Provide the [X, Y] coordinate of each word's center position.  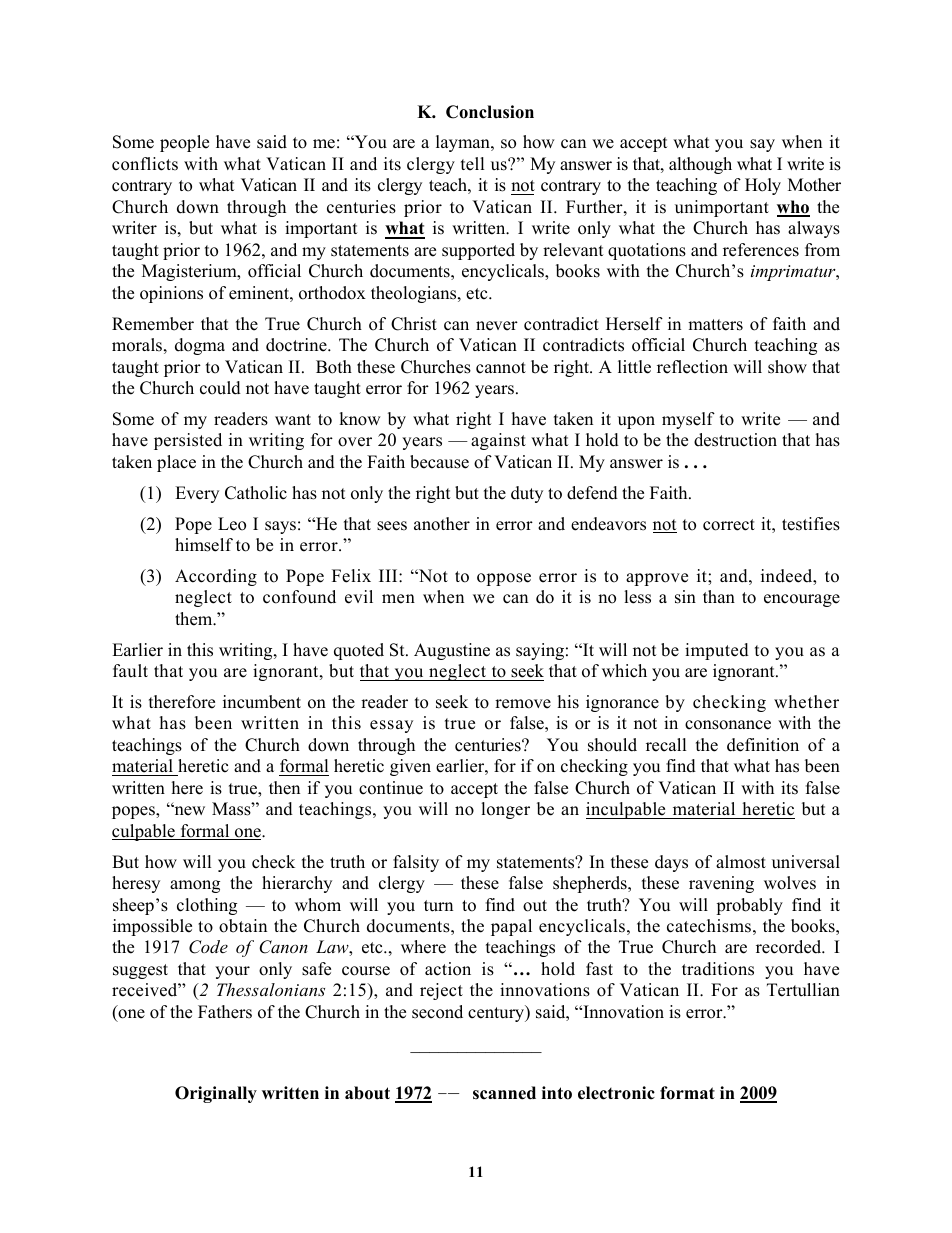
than [719, 596]
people [184, 143]
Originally [216, 1094]
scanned [504, 1093]
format [687, 1093]
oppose [504, 579]
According [216, 577]
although [700, 165]
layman [464, 143]
